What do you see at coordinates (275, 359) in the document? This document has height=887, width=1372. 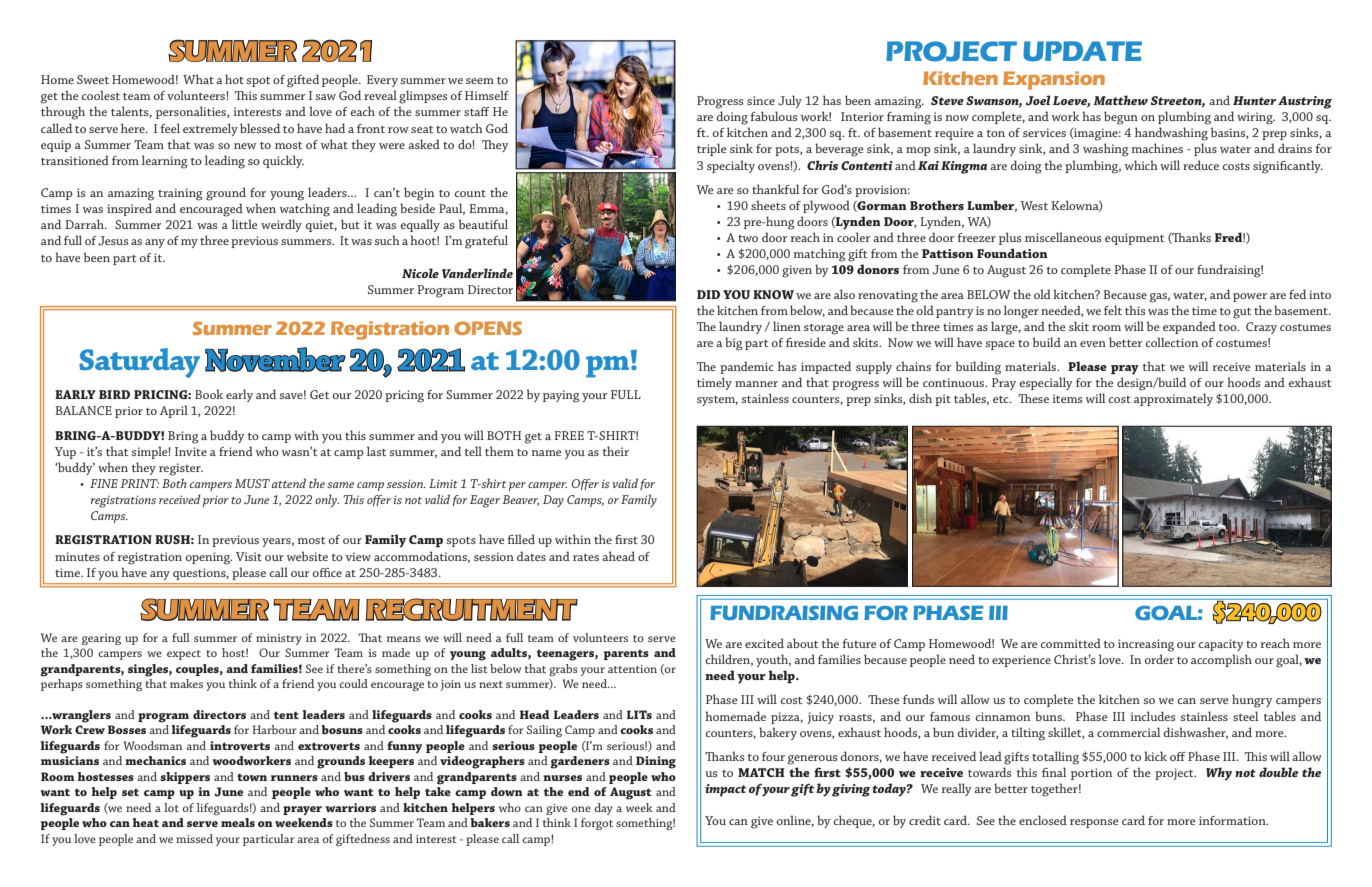 I see `November` at bounding box center [275, 359].
